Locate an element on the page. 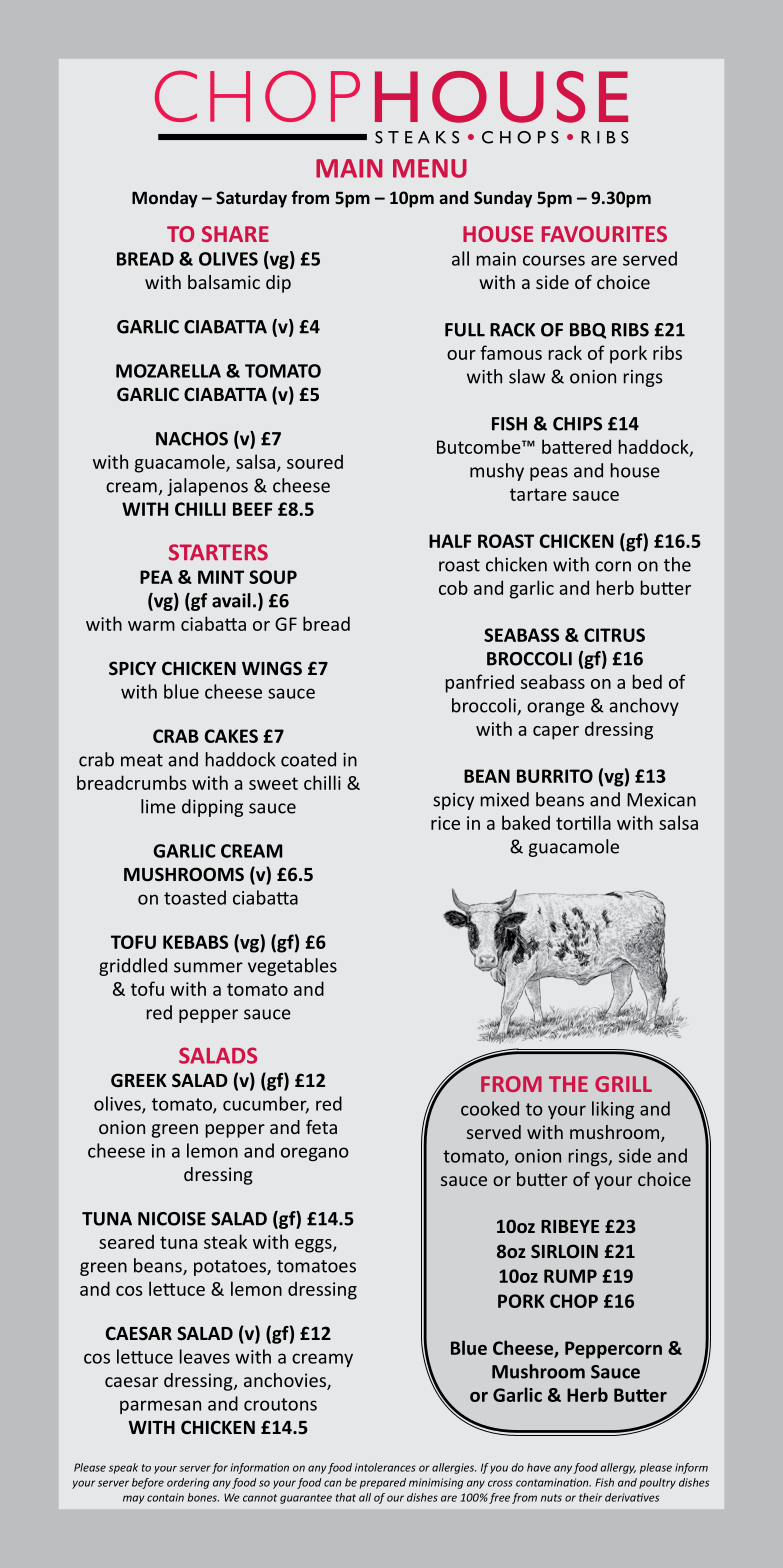 Image resolution: width=783 pixels, height=1568 pixels. cob is located at coordinates (453, 587).
